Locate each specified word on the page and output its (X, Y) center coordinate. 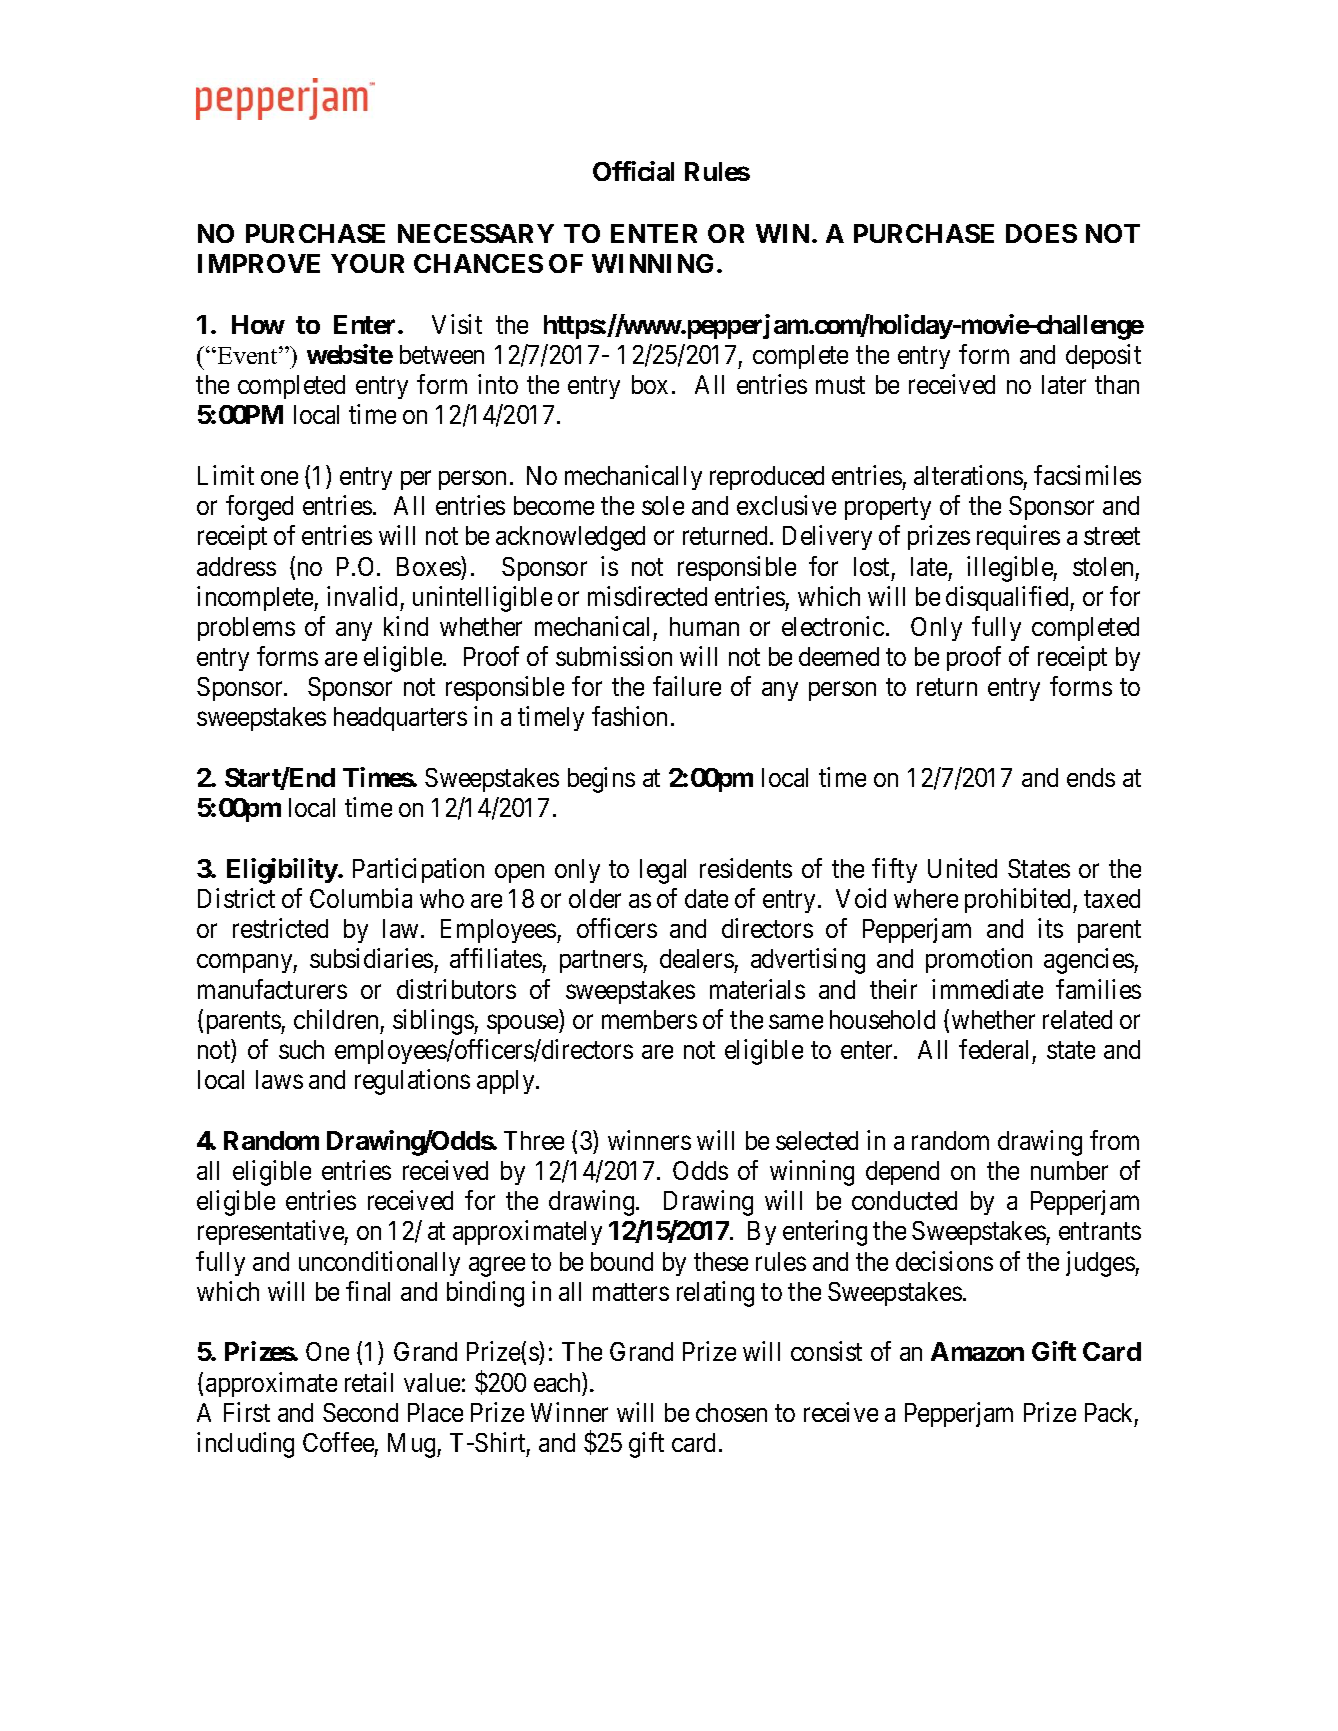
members (649, 1019)
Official (633, 171)
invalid (362, 596)
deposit (1103, 356)
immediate (987, 989)
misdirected (647, 596)
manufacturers (272, 989)
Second (360, 1412)
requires (1018, 537)
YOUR (367, 263)
